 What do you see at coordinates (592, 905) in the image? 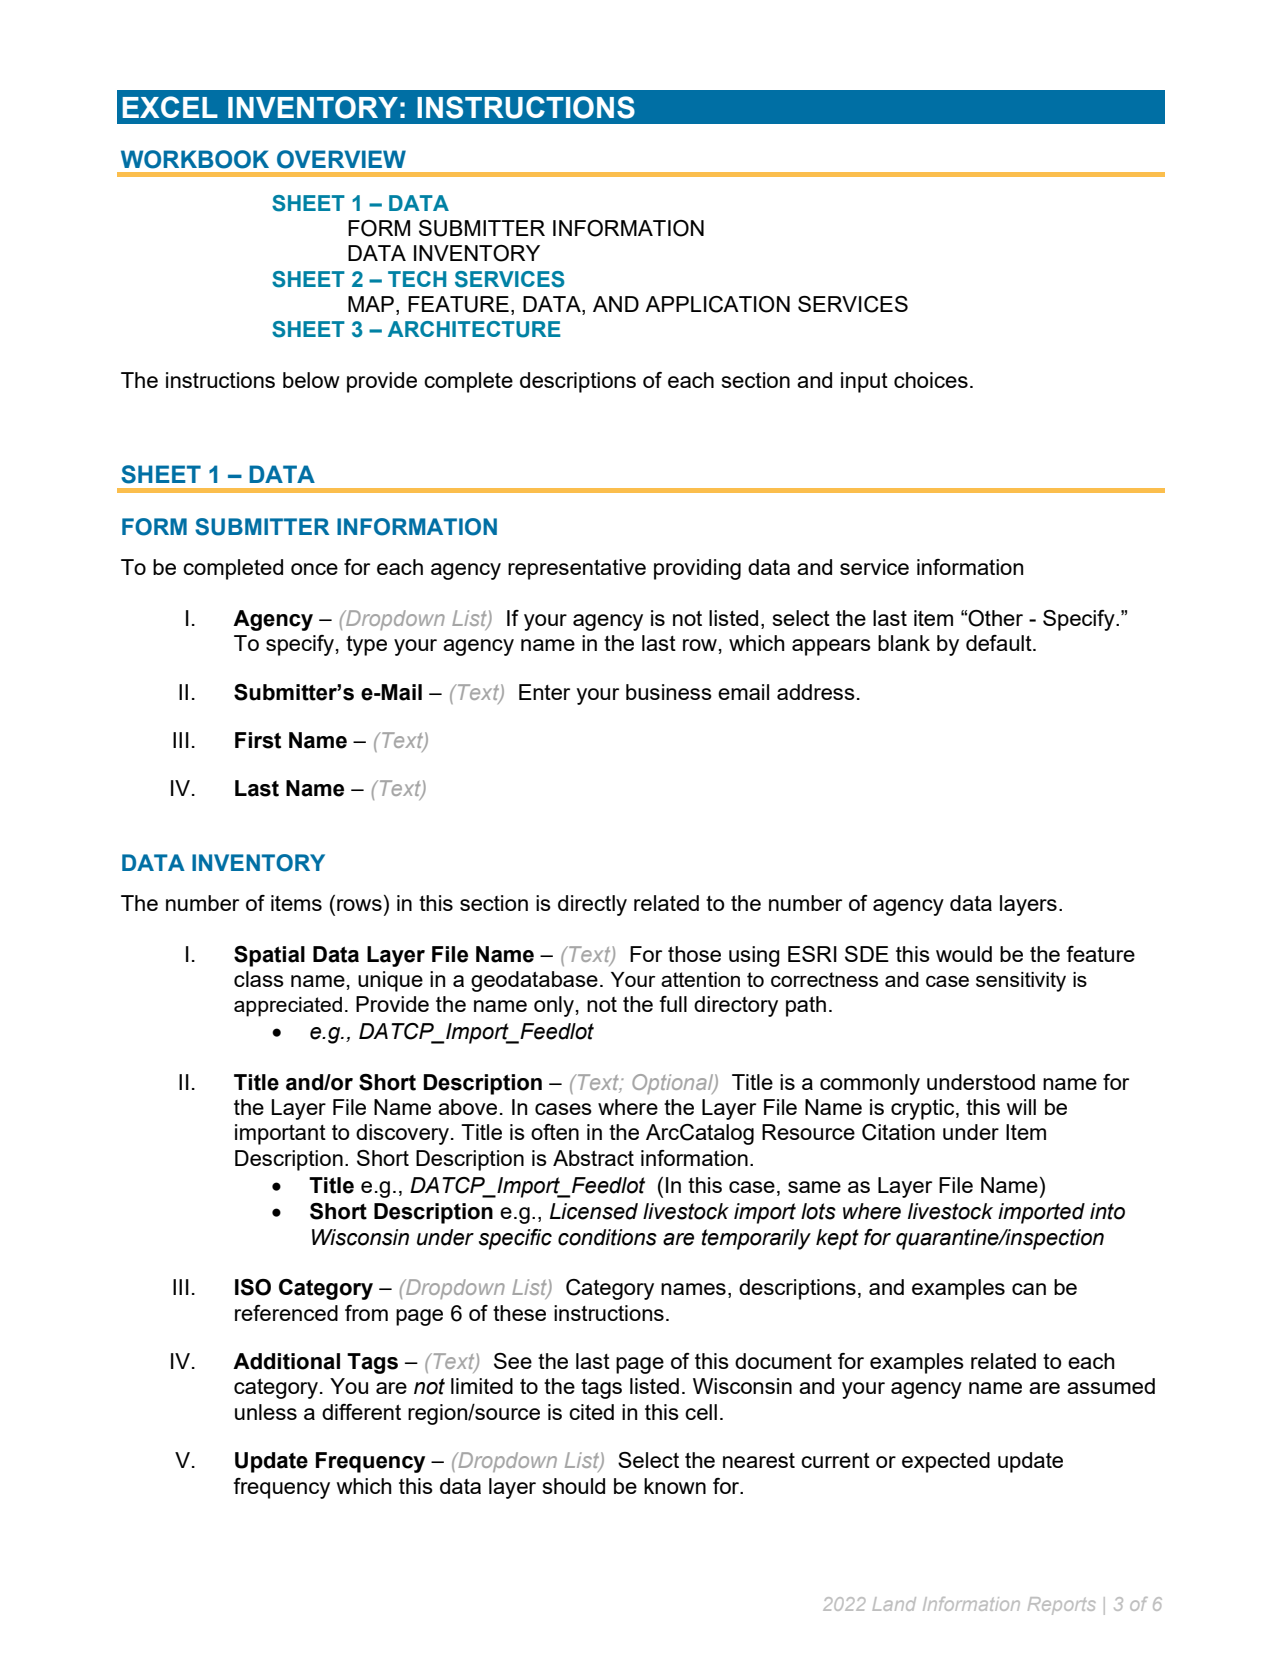
I see `directly` at bounding box center [592, 905].
